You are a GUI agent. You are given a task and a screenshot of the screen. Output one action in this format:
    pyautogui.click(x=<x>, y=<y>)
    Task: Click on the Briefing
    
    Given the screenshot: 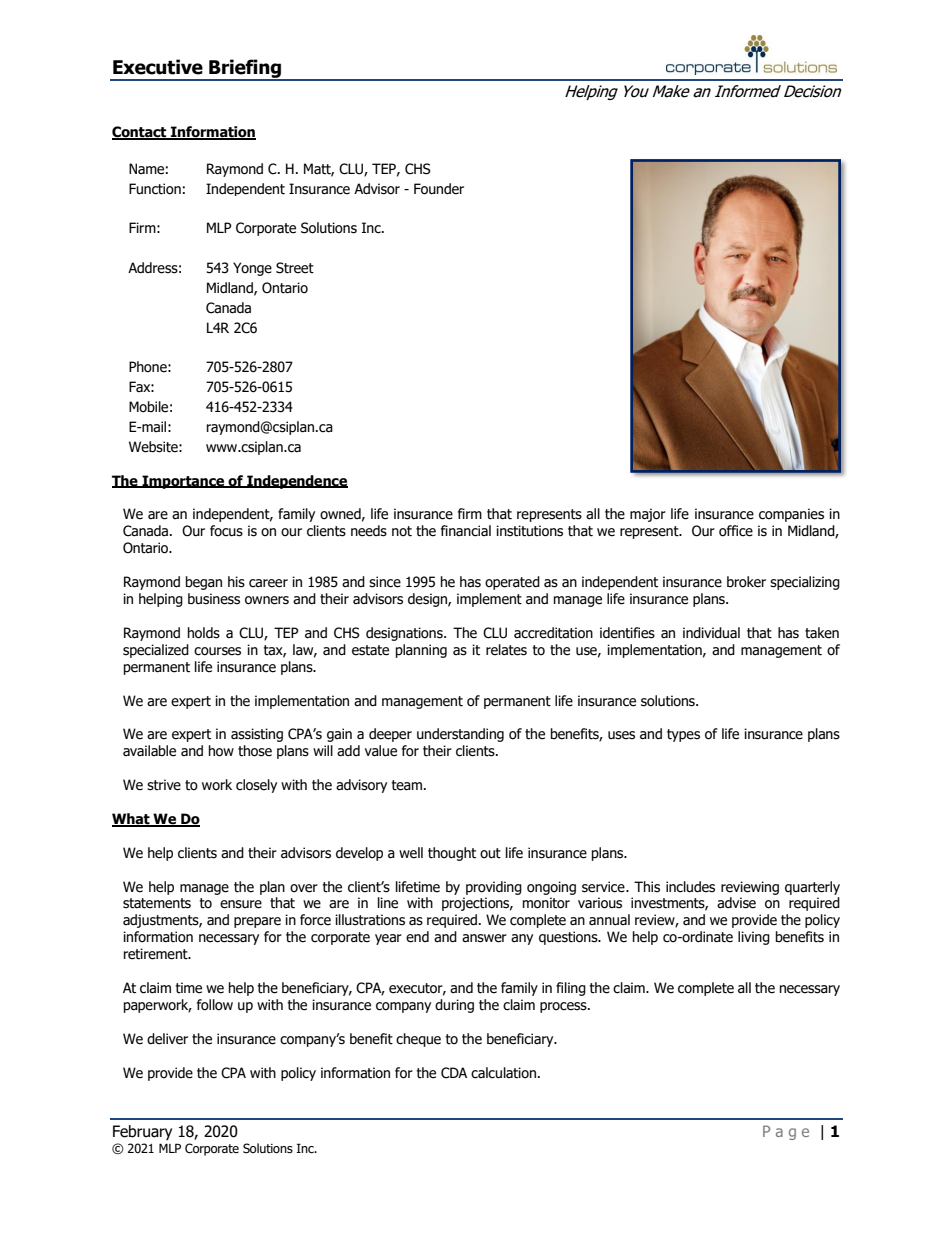 What is the action you would take?
    pyautogui.click(x=245, y=69)
